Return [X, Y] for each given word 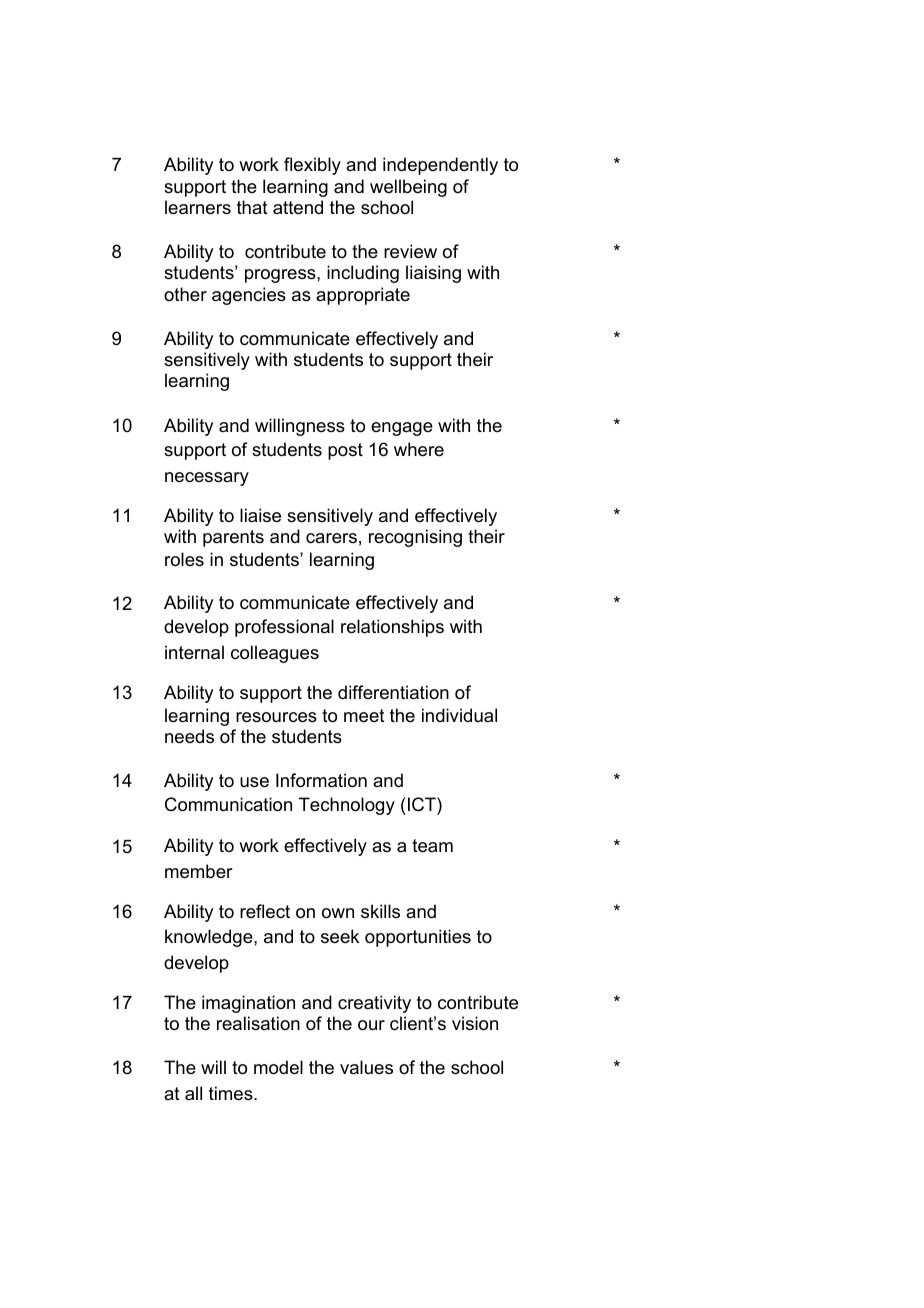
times [232, 1093]
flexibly [312, 166]
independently [440, 166]
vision [475, 1023]
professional [284, 628]
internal [194, 652]
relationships [392, 628]
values [366, 1067]
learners [198, 207]
